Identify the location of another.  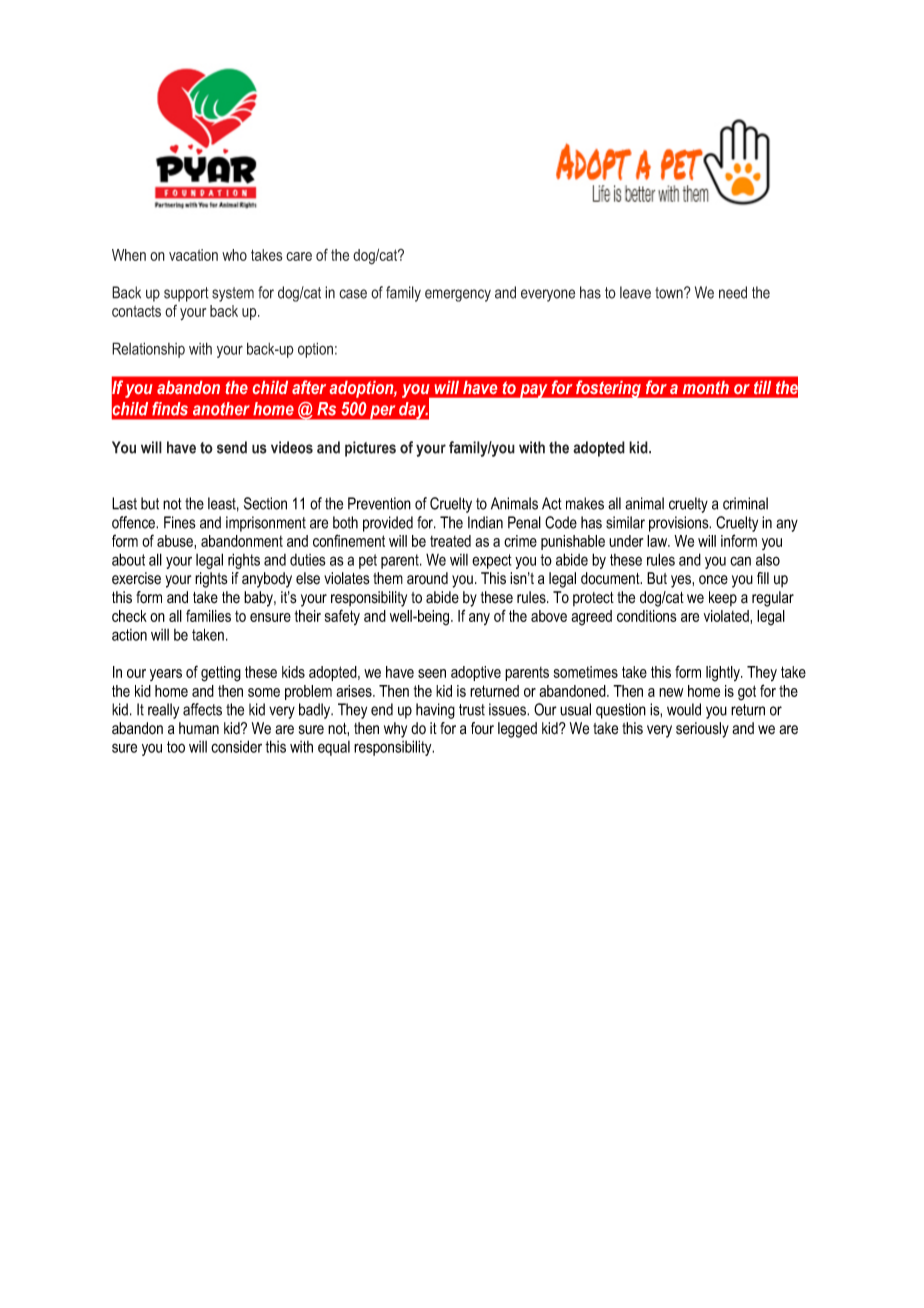
(221, 409).
